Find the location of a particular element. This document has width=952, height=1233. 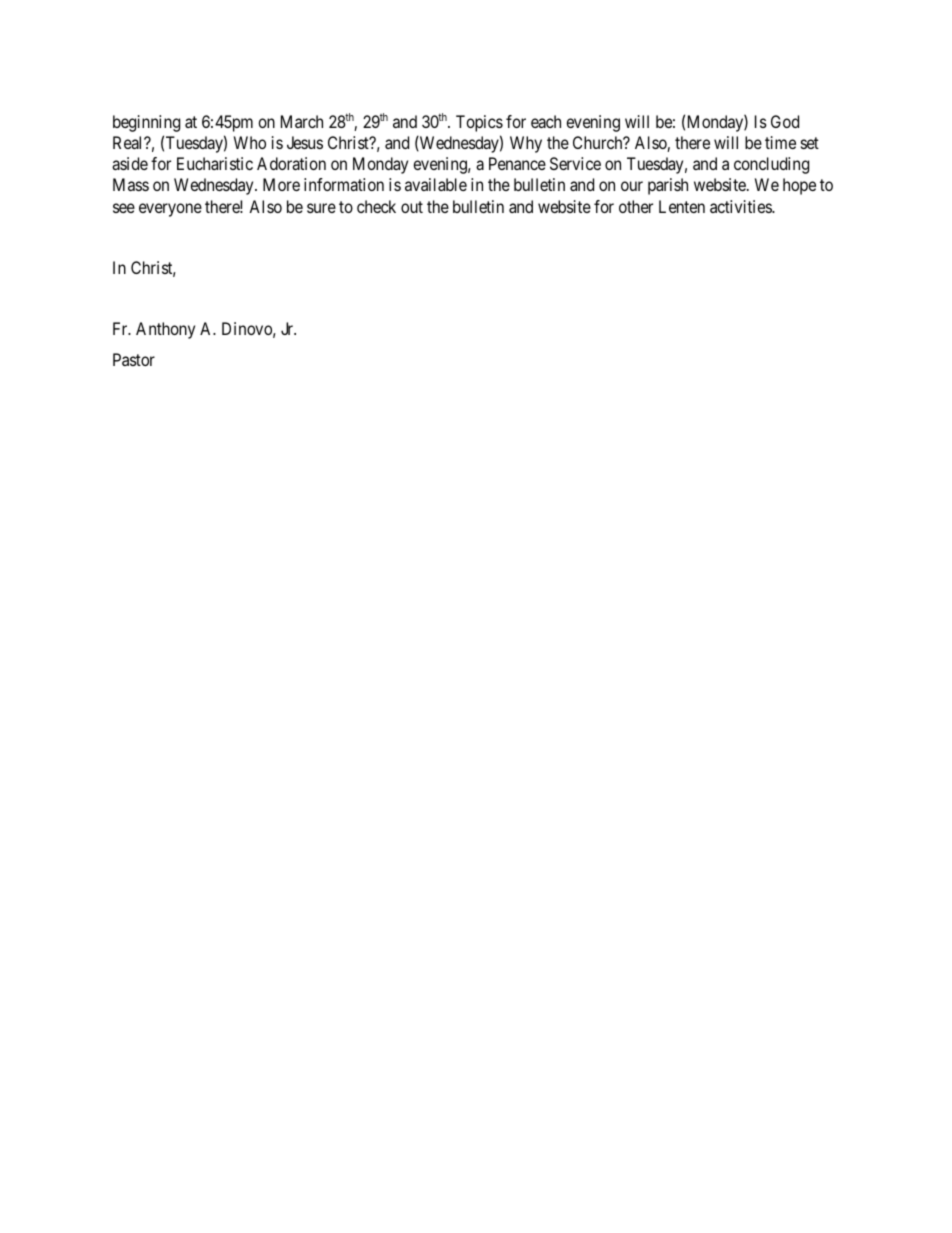

sure is located at coordinates (321, 208).
